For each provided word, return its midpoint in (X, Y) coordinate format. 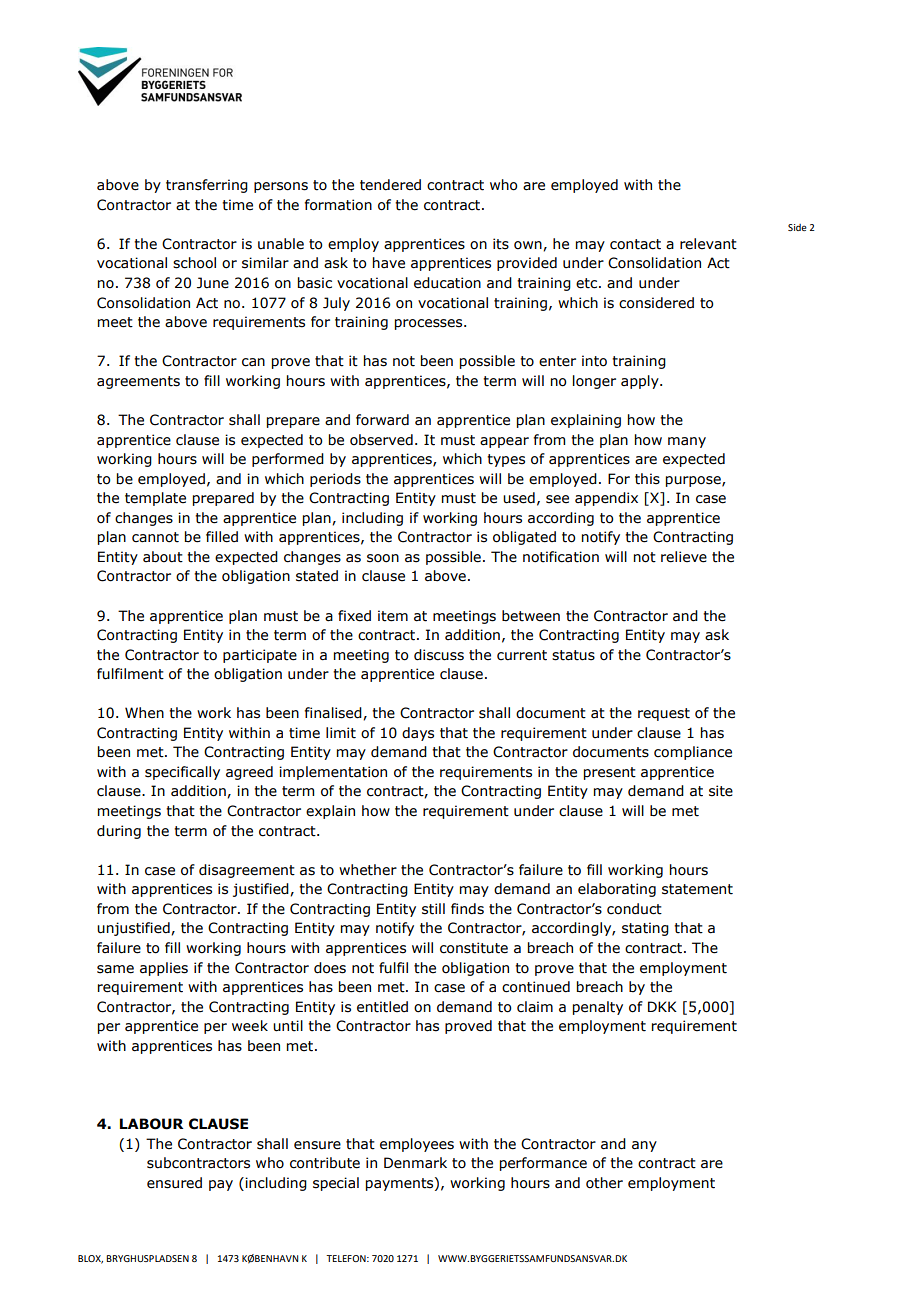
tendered (390, 185)
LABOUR (151, 1124)
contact (635, 244)
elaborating (617, 890)
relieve (684, 557)
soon (383, 558)
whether (368, 870)
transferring (207, 186)
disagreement (247, 871)
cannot (155, 537)
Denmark (415, 1163)
